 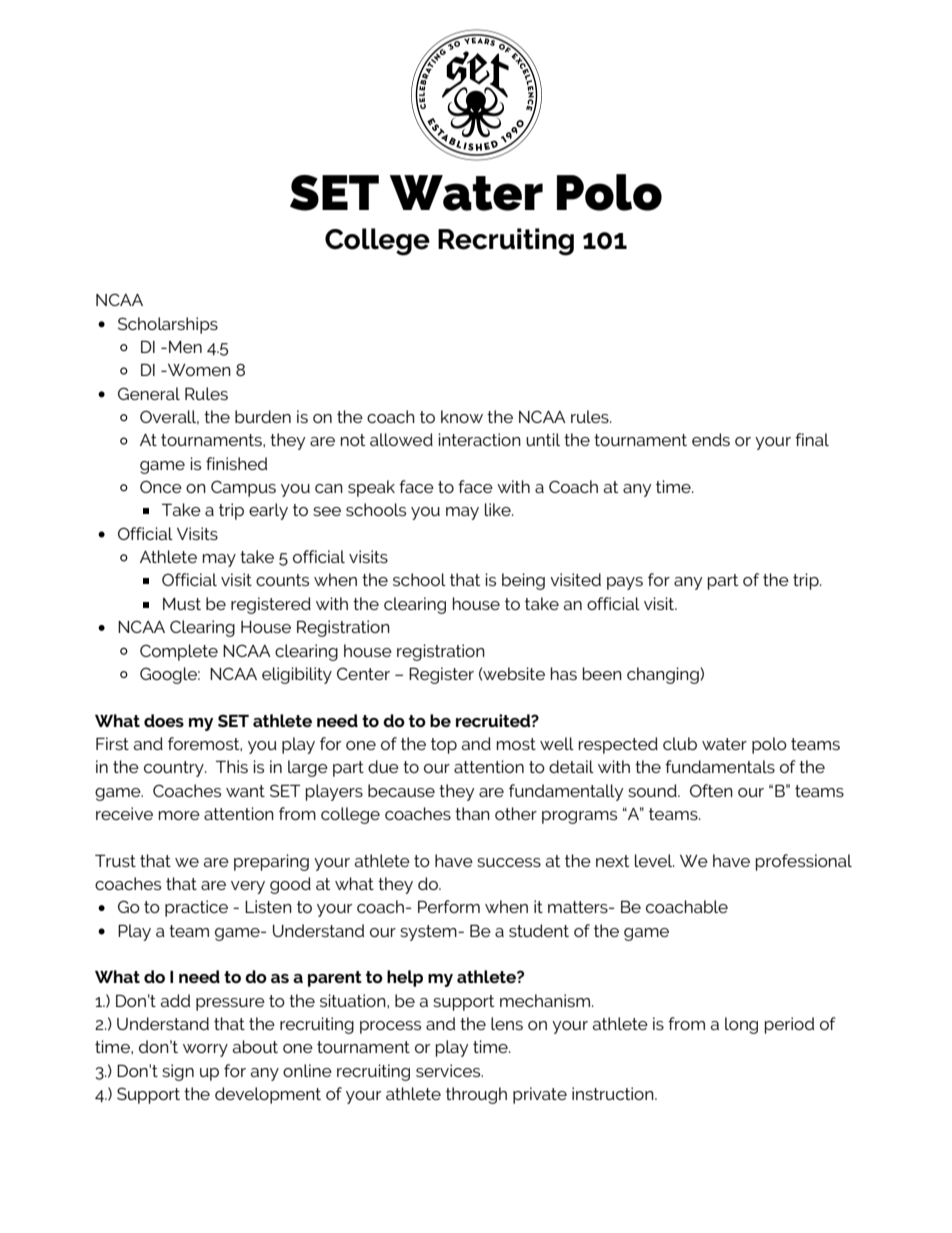 I want to click on Often, so click(x=711, y=790).
